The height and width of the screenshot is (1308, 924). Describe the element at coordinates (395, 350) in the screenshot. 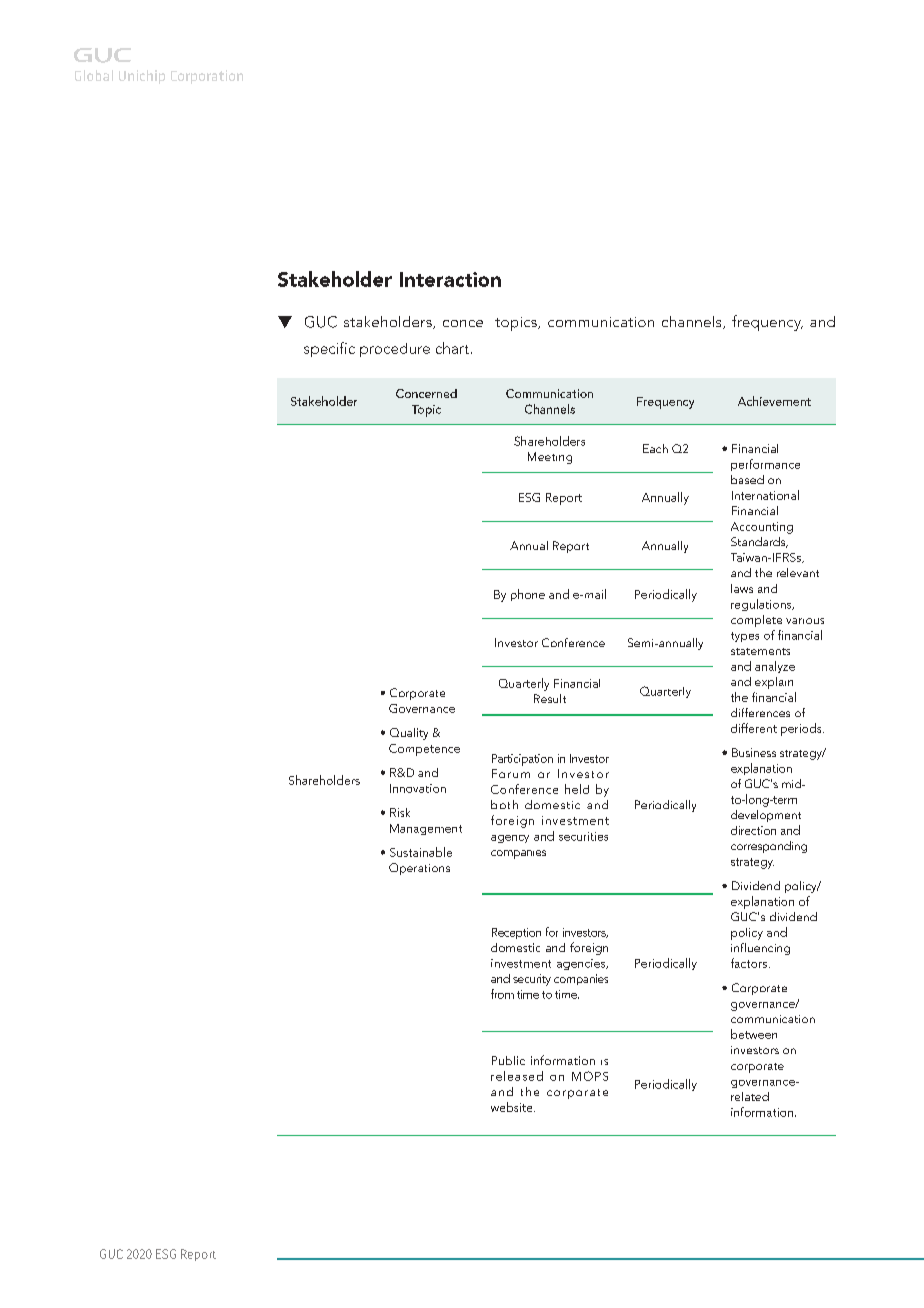

I see `procedure` at that location.
